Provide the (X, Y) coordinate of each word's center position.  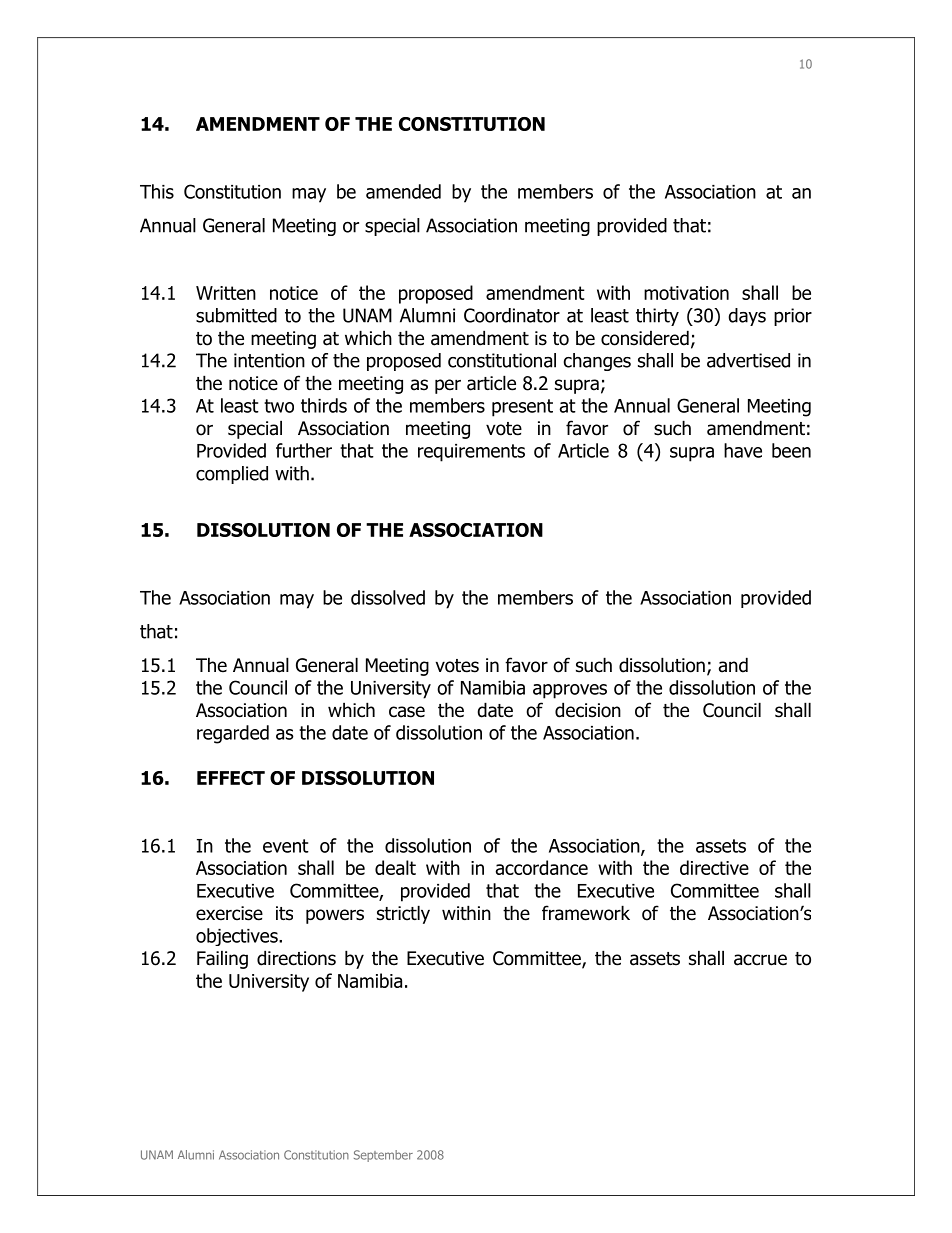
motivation (686, 293)
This (157, 191)
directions (296, 958)
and (733, 665)
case (407, 712)
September (383, 1156)
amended (403, 191)
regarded (233, 734)
